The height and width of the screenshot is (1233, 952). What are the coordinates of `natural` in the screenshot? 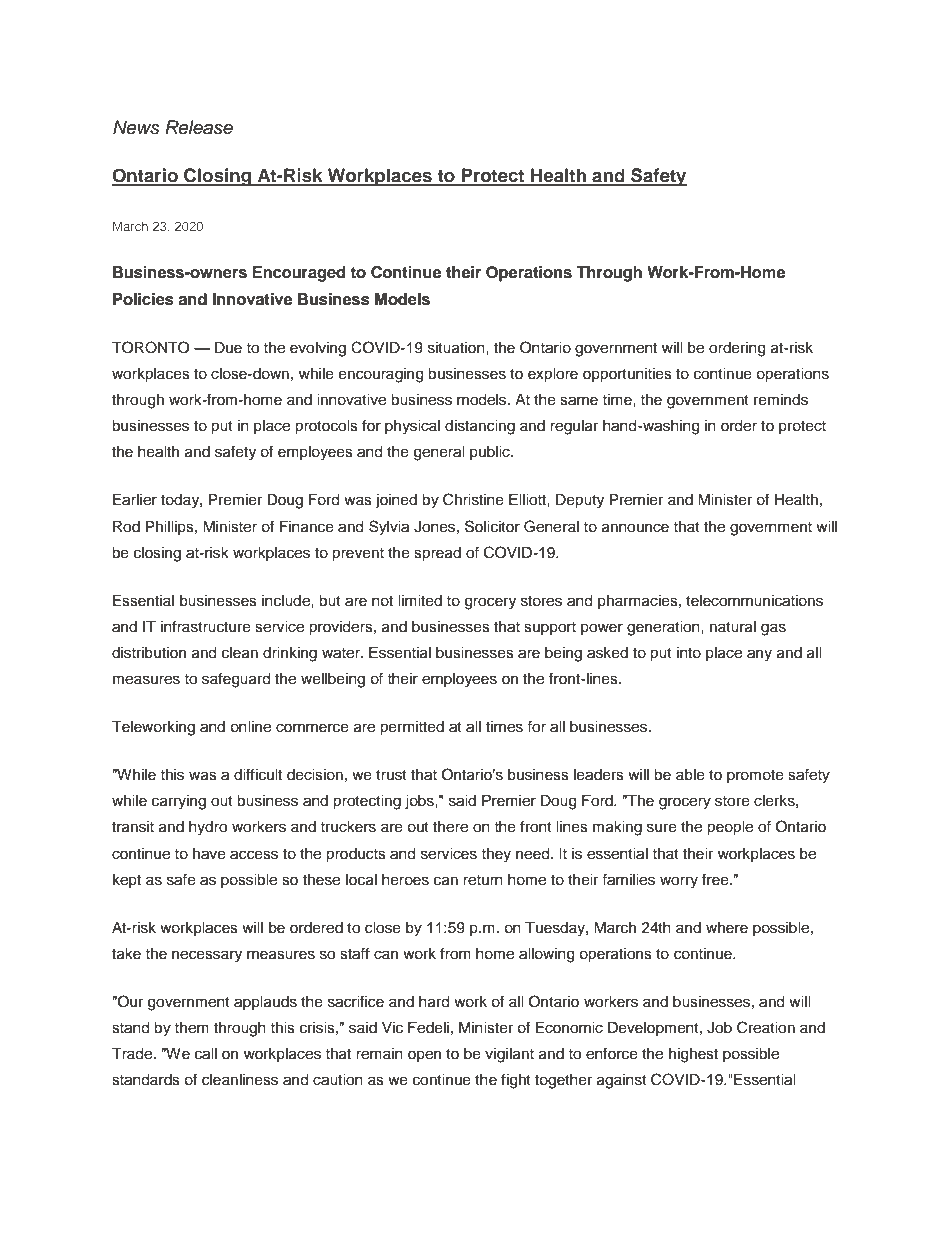 It's located at (733, 627).
